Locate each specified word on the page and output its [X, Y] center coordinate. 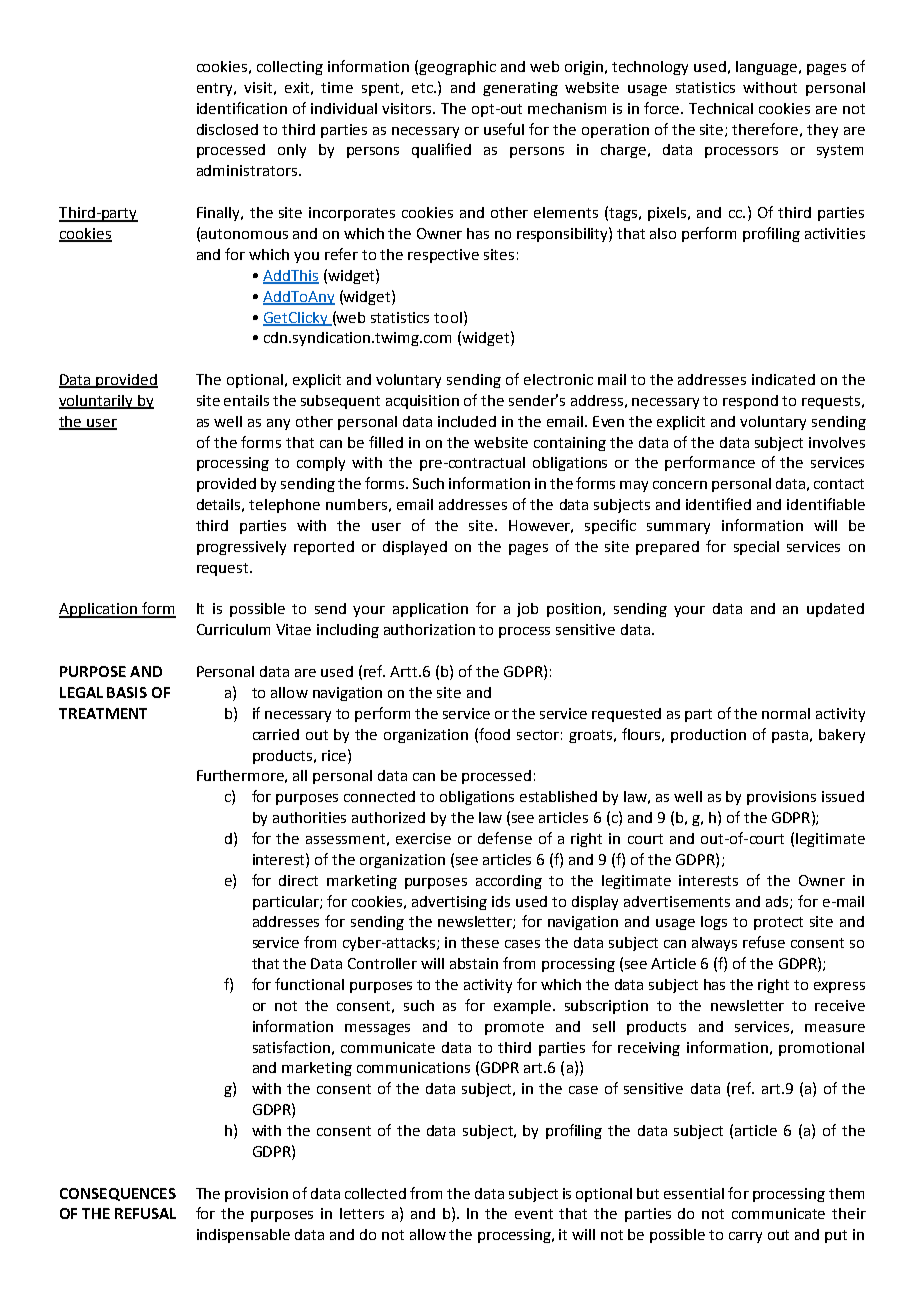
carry [745, 1237]
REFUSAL [145, 1213]
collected [375, 1193]
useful [504, 129]
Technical [721, 108]
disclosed [227, 129]
